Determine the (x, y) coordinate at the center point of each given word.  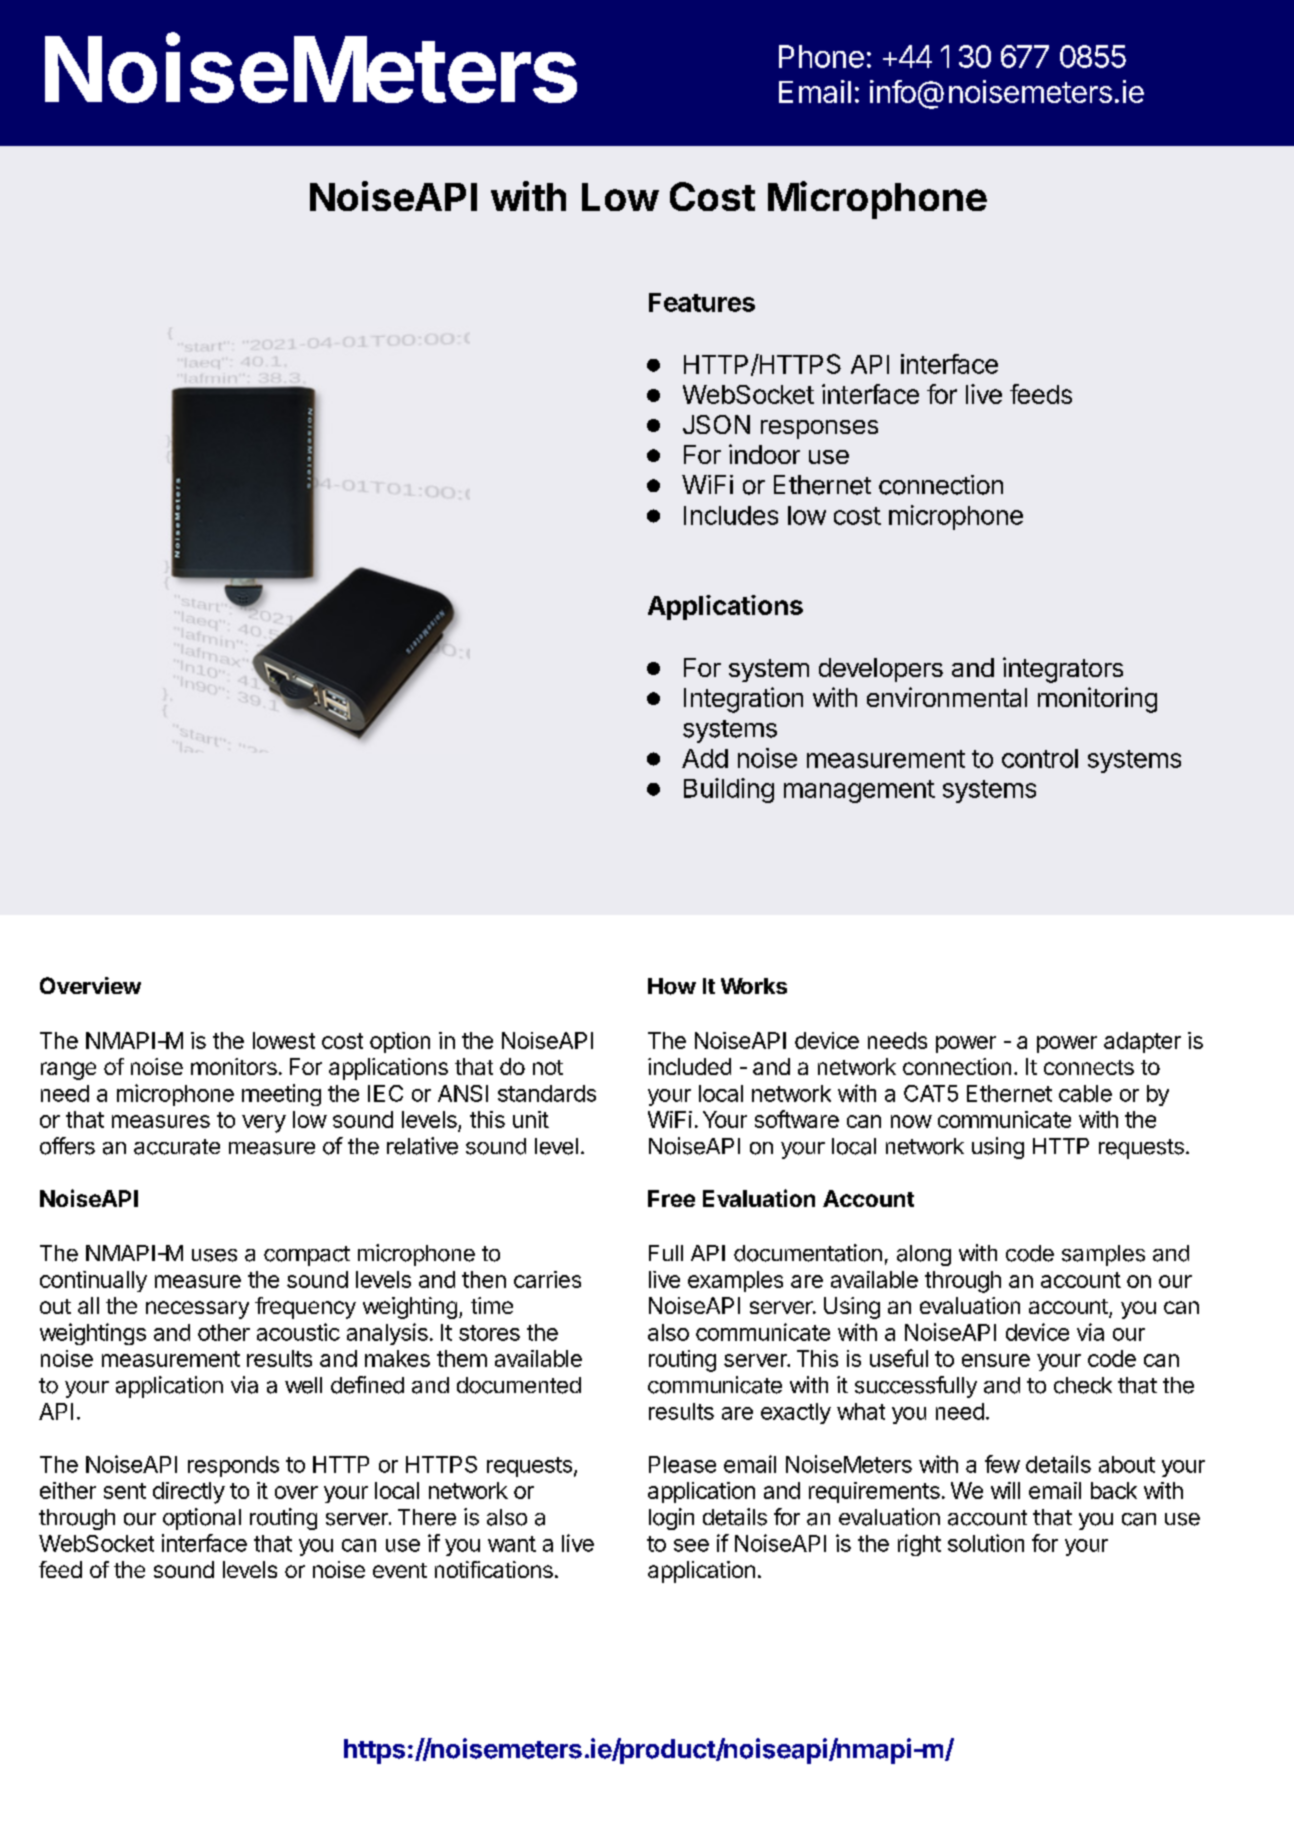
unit (531, 1119)
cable (1085, 1093)
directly (189, 1493)
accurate (177, 1147)
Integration (743, 700)
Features (702, 302)
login (671, 1519)
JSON (716, 424)
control (1040, 758)
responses (819, 429)
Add (705, 758)
